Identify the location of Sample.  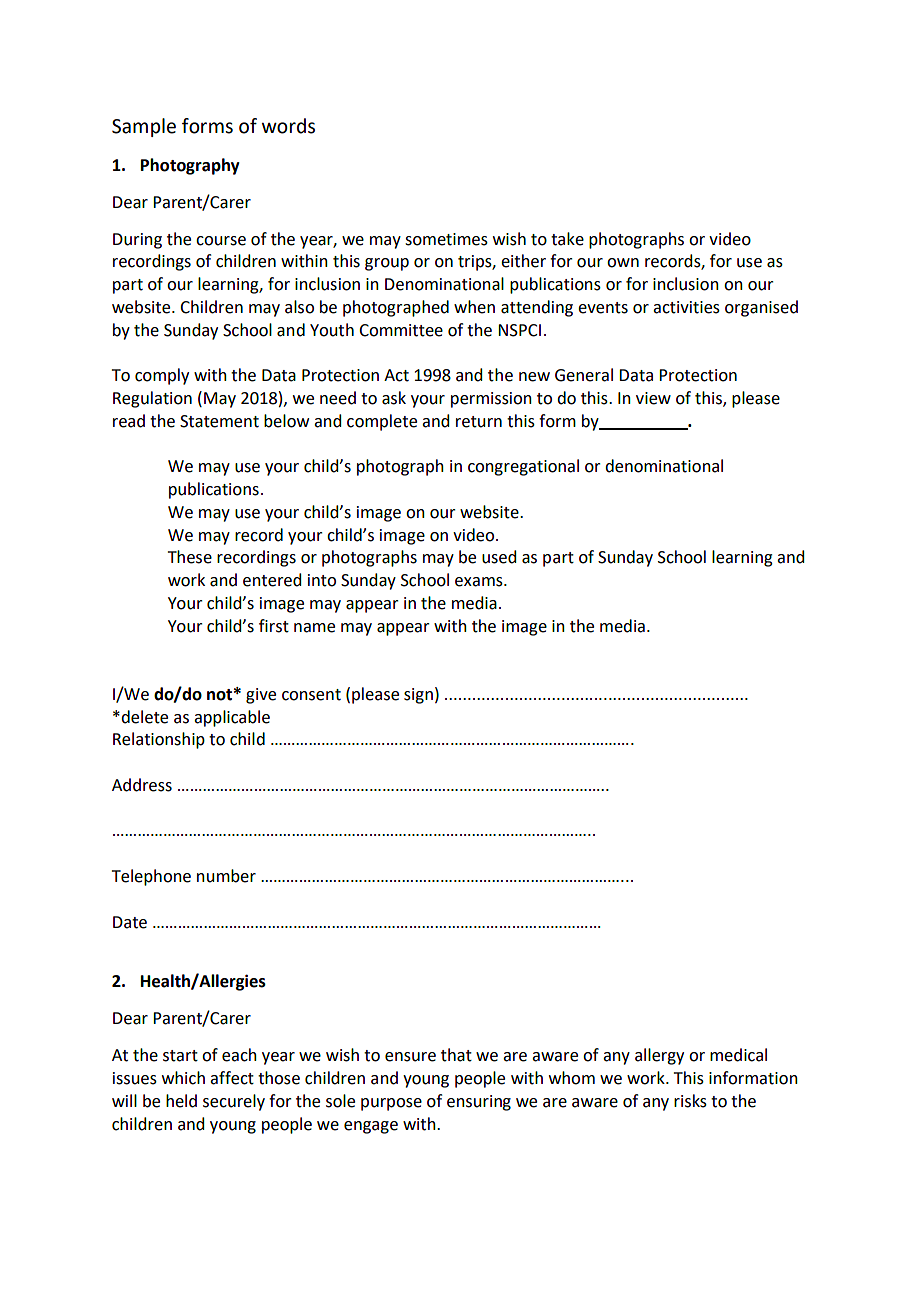
(144, 127).
